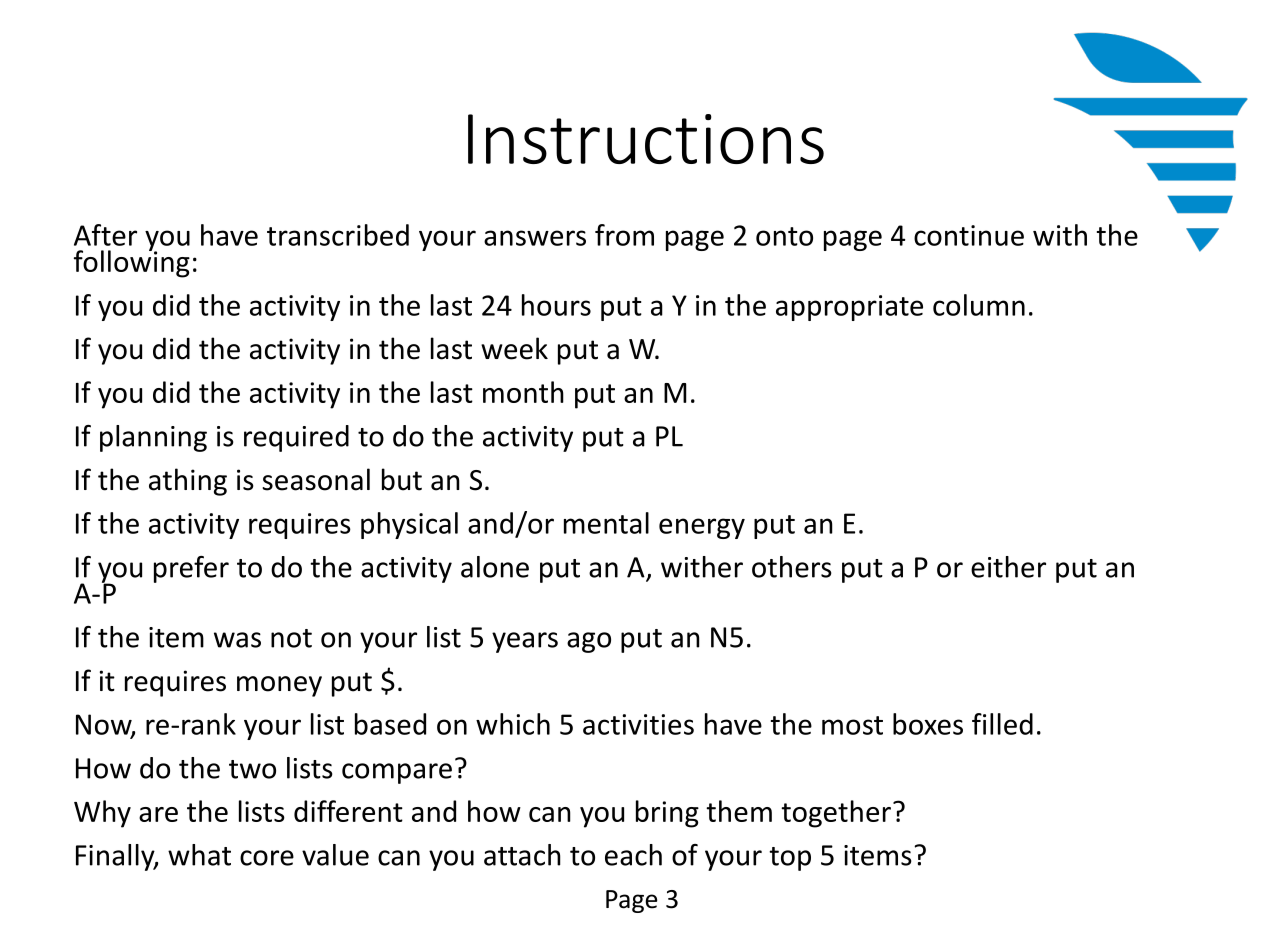 This image has height=949, width=1288. What do you see at coordinates (792, 567) in the image?
I see `others` at bounding box center [792, 567].
